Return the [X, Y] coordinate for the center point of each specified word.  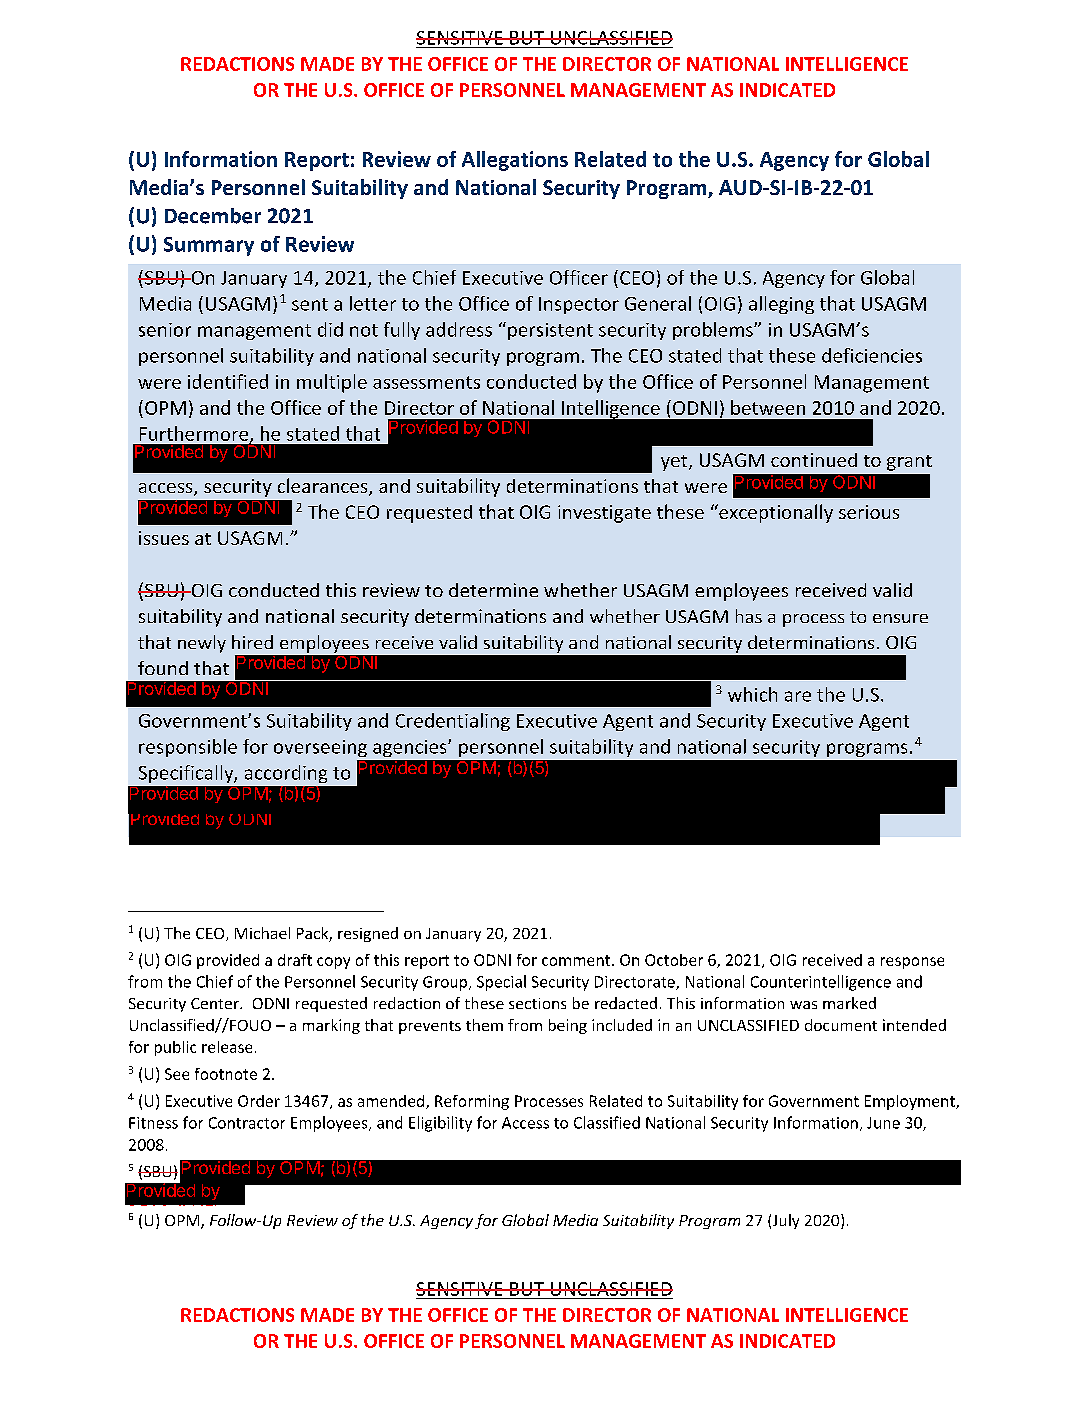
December [213, 216]
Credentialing [453, 722]
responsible [188, 748]
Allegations [515, 161]
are [798, 696]
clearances [324, 487]
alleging [781, 305]
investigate [604, 514]
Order [259, 1101]
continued [814, 460]
